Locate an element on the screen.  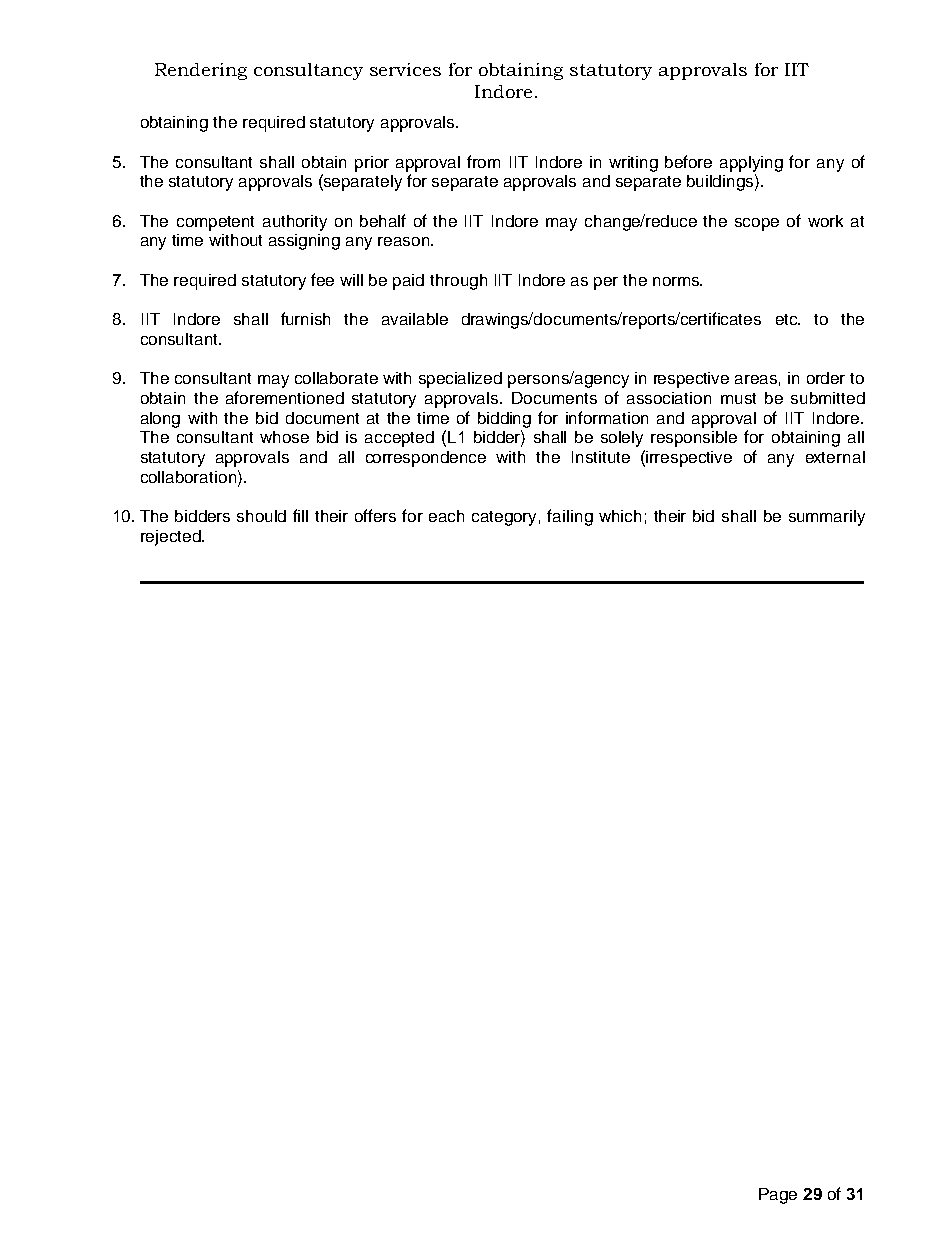
applying is located at coordinates (751, 164).
